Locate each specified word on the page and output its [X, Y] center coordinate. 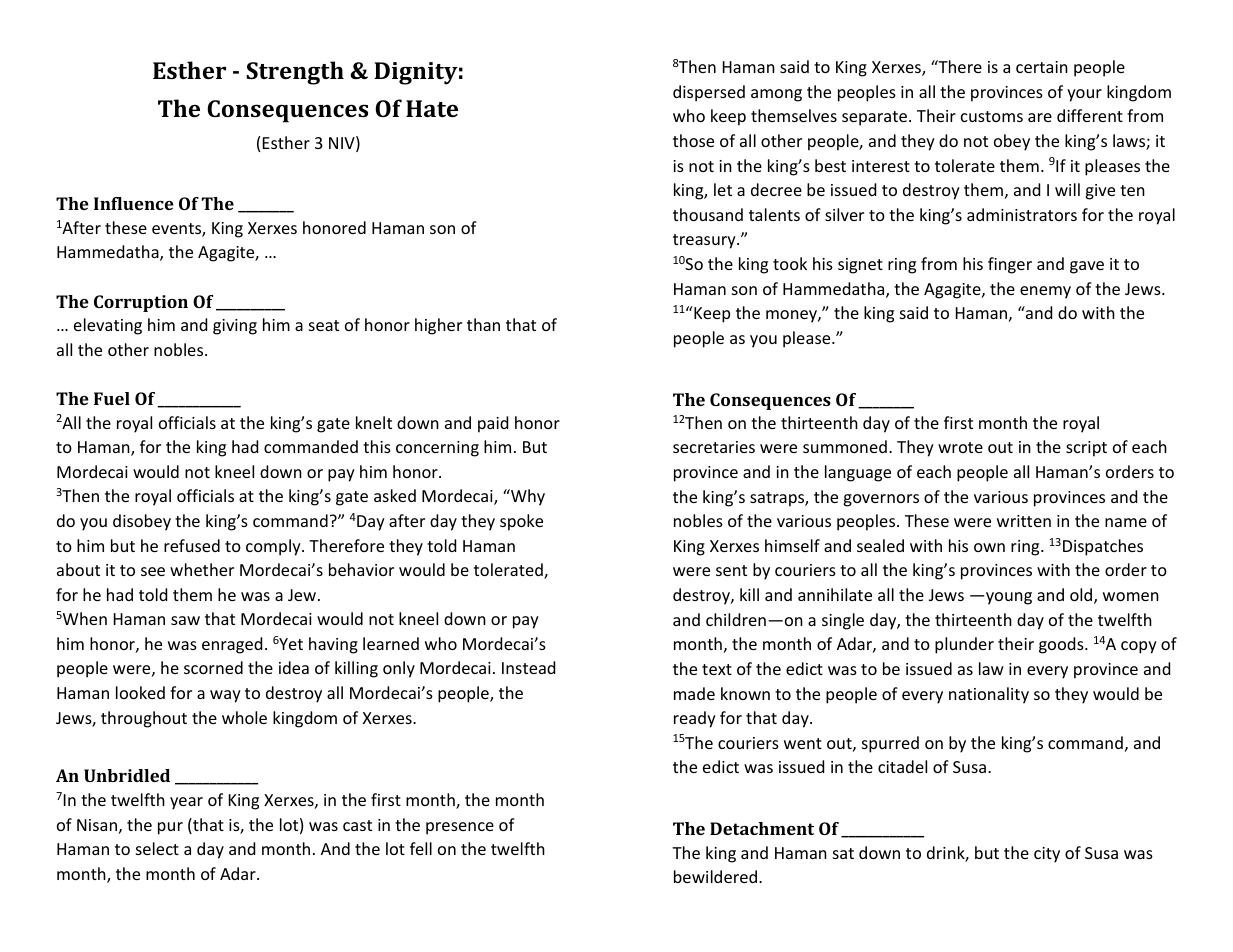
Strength [295, 73]
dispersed [709, 93]
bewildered [715, 876]
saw [185, 620]
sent [731, 570]
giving [235, 327]
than [483, 324]
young [1009, 598]
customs [992, 116]
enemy [1045, 292]
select [157, 848]
